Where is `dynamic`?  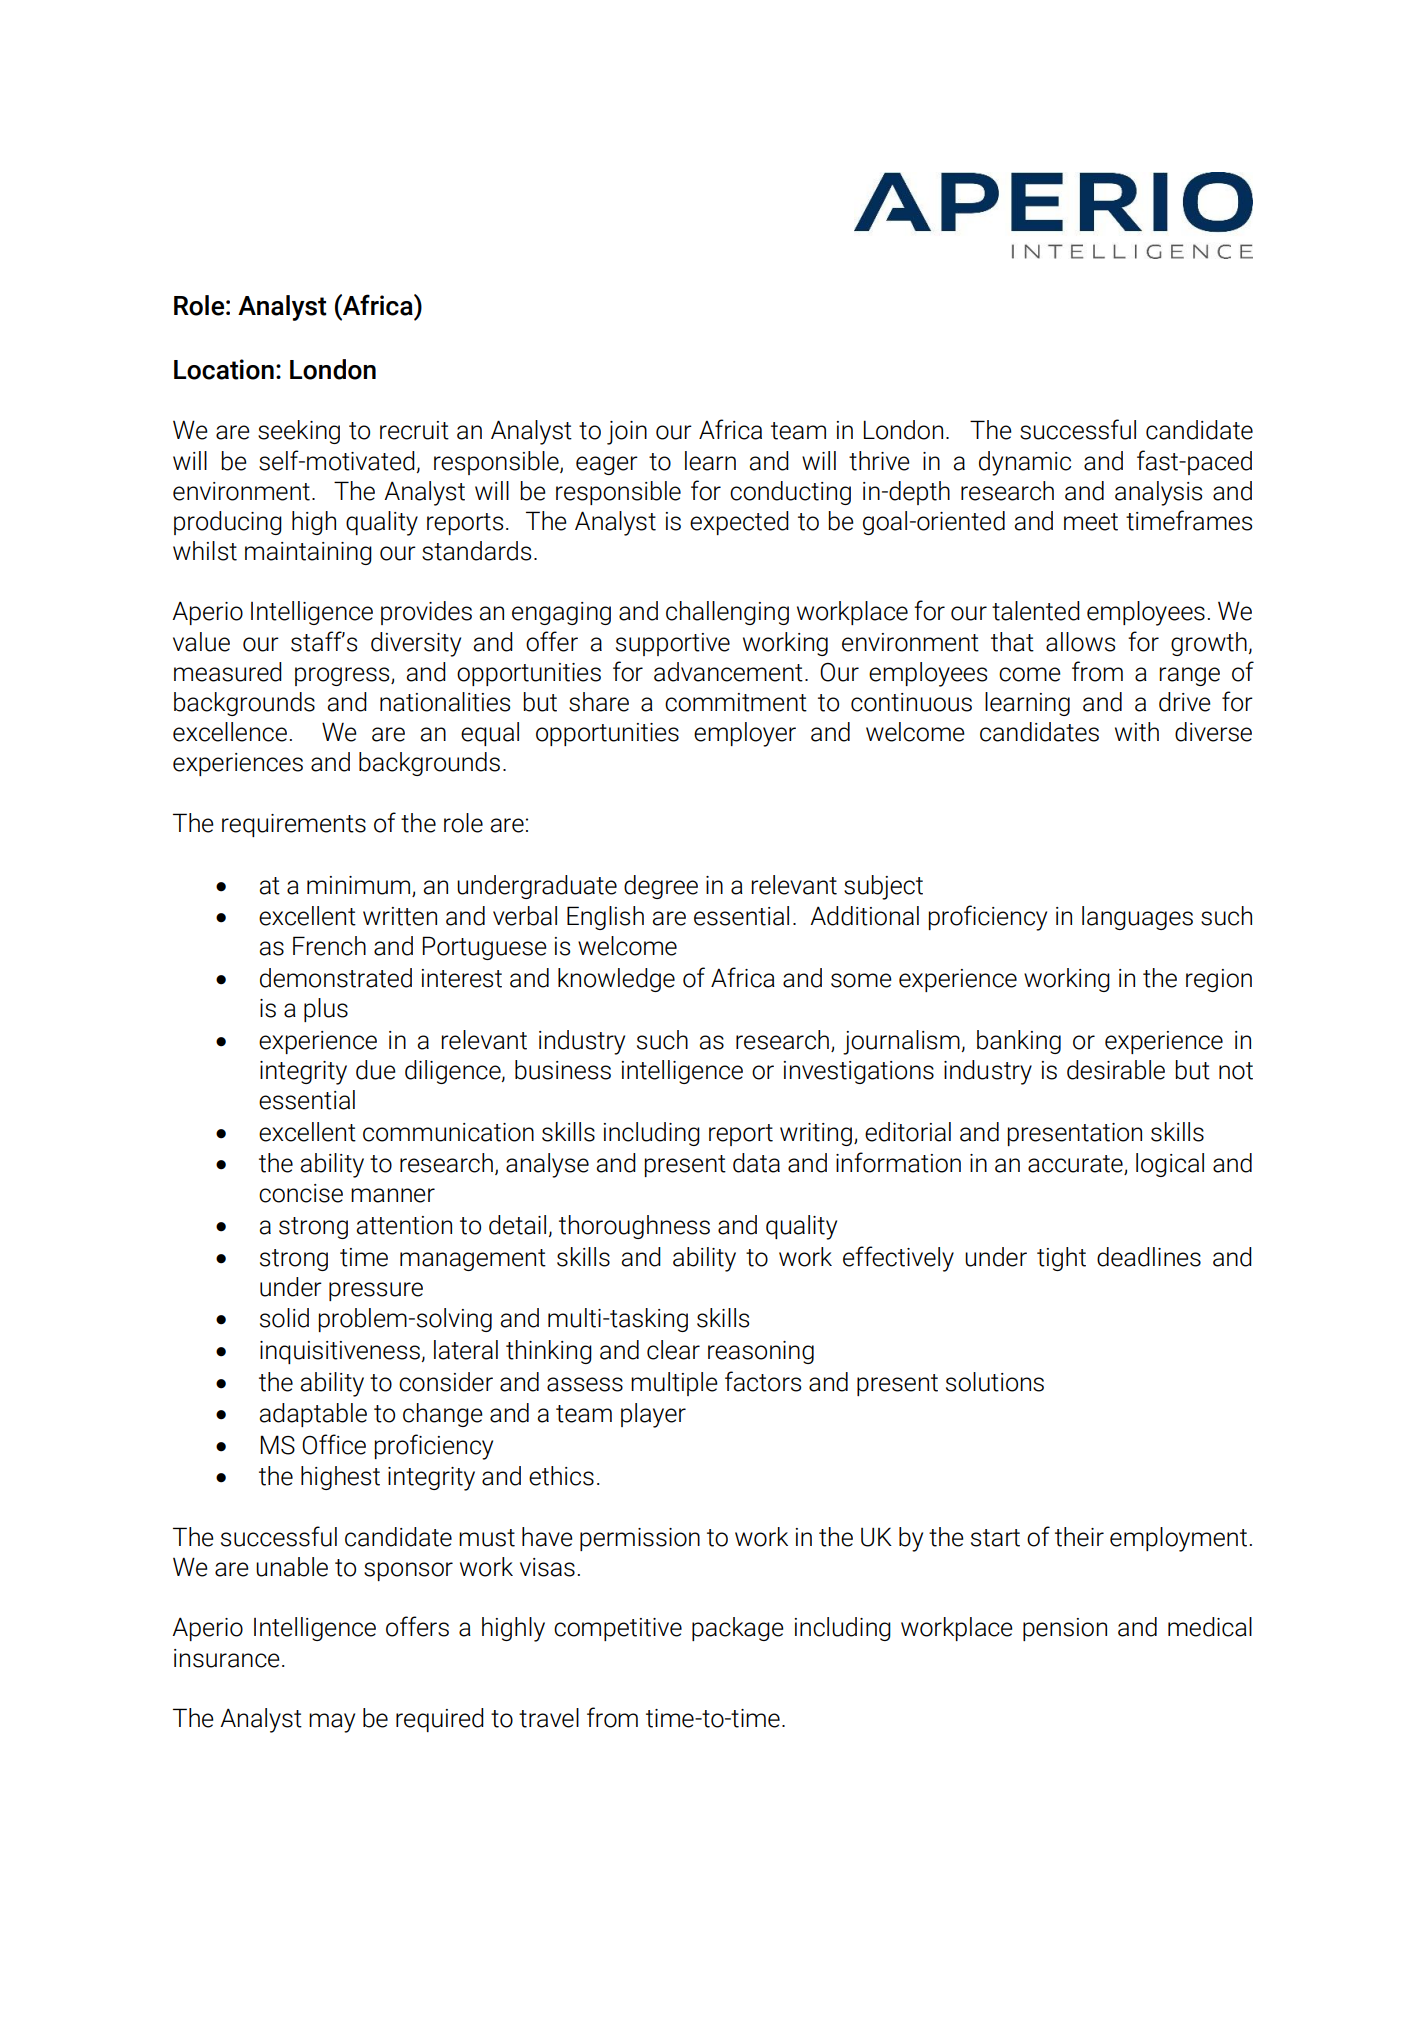
dynamic is located at coordinates (1025, 463).
